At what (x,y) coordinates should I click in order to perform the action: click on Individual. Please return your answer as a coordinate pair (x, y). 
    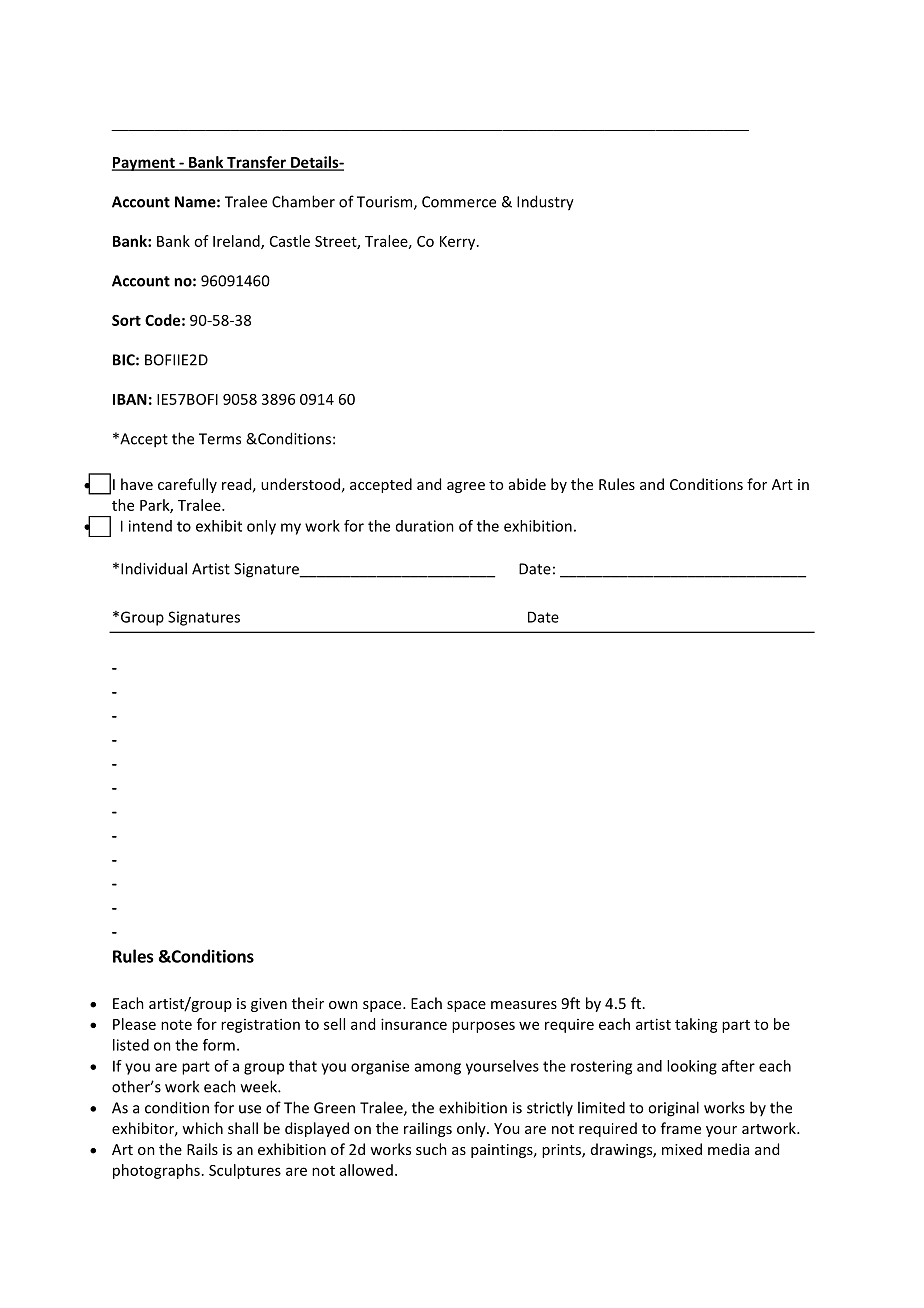
    Looking at the image, I should click on (154, 568).
